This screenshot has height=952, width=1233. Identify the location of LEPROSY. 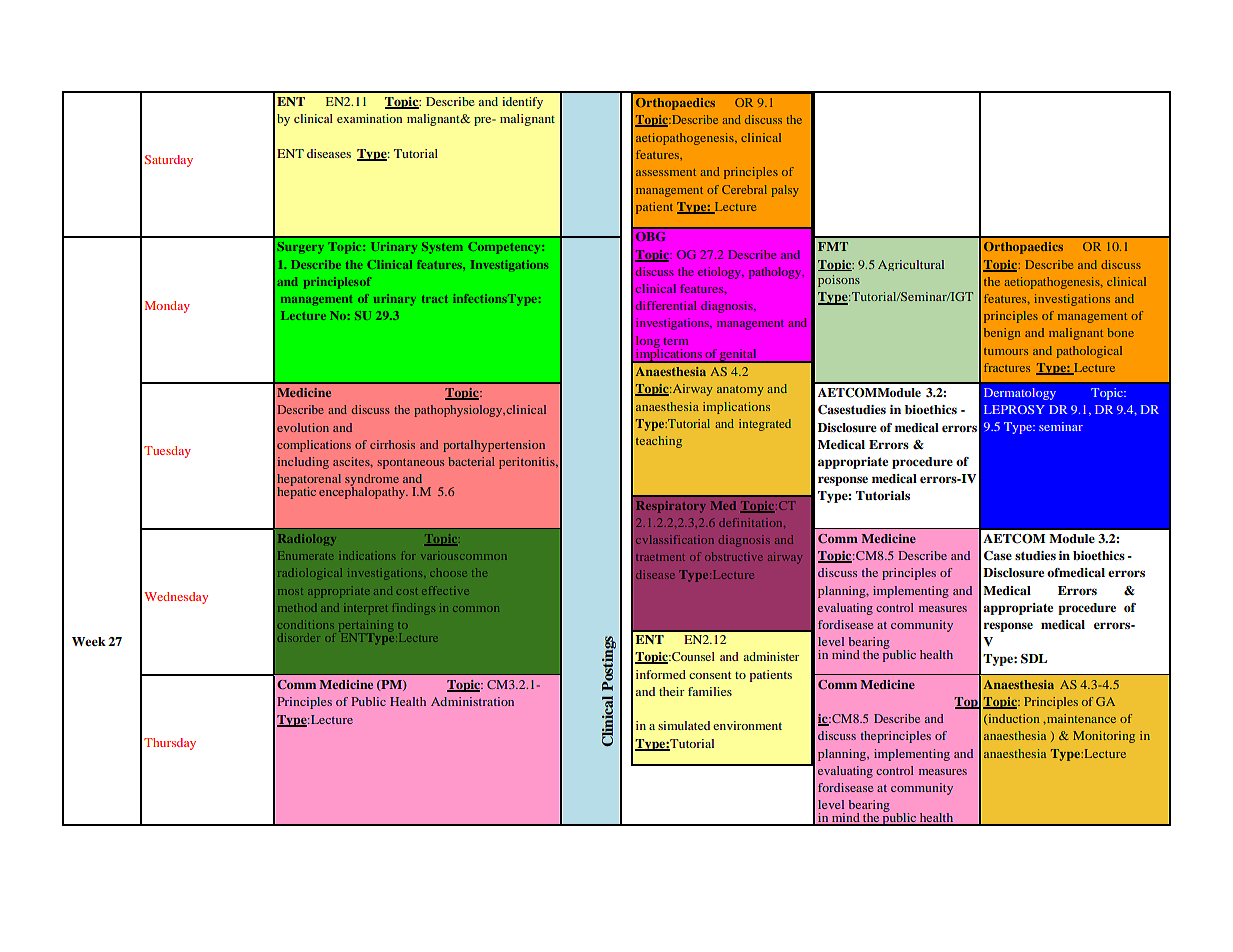
(1014, 409).
